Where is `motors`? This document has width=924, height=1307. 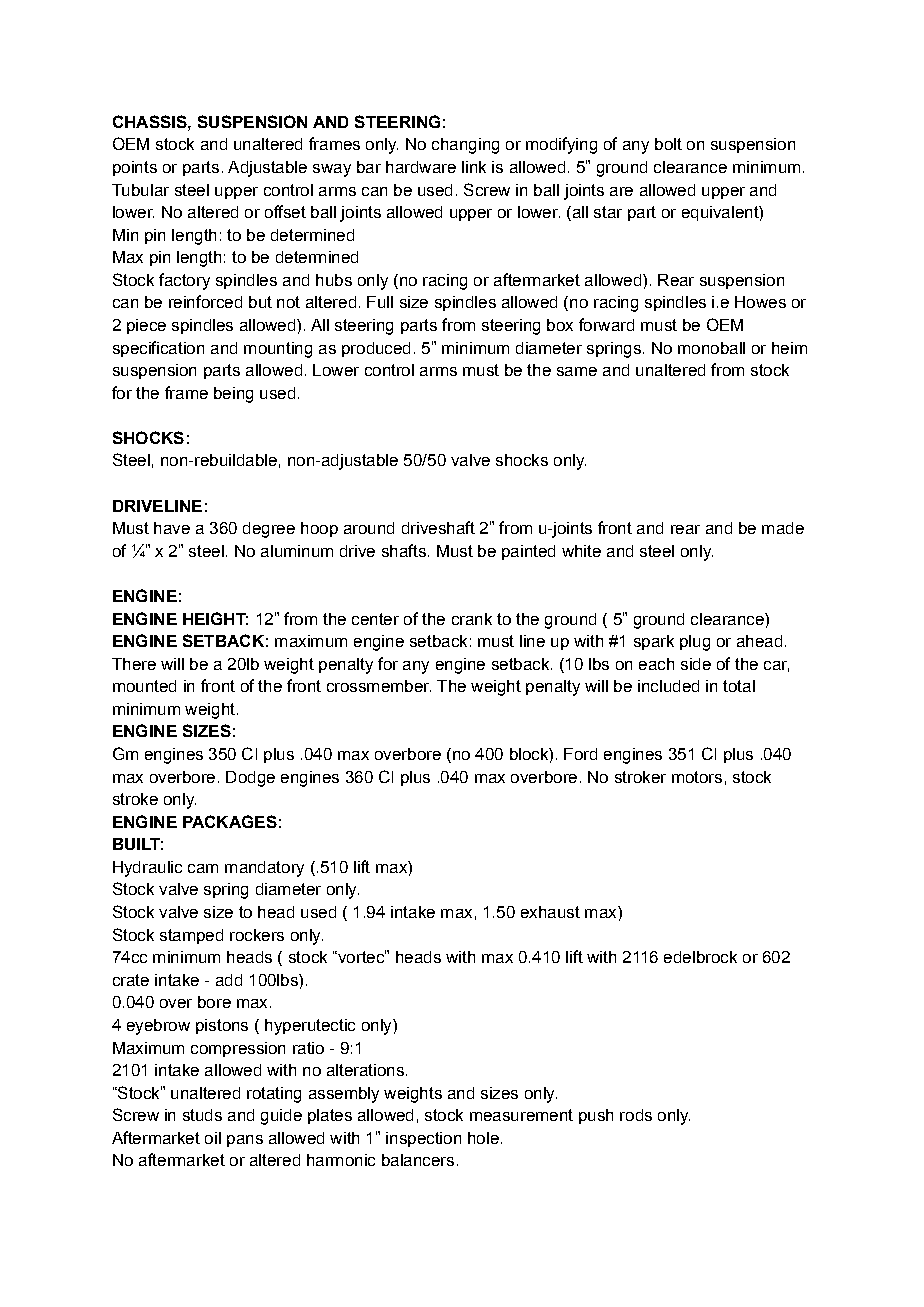
motors is located at coordinates (697, 777).
